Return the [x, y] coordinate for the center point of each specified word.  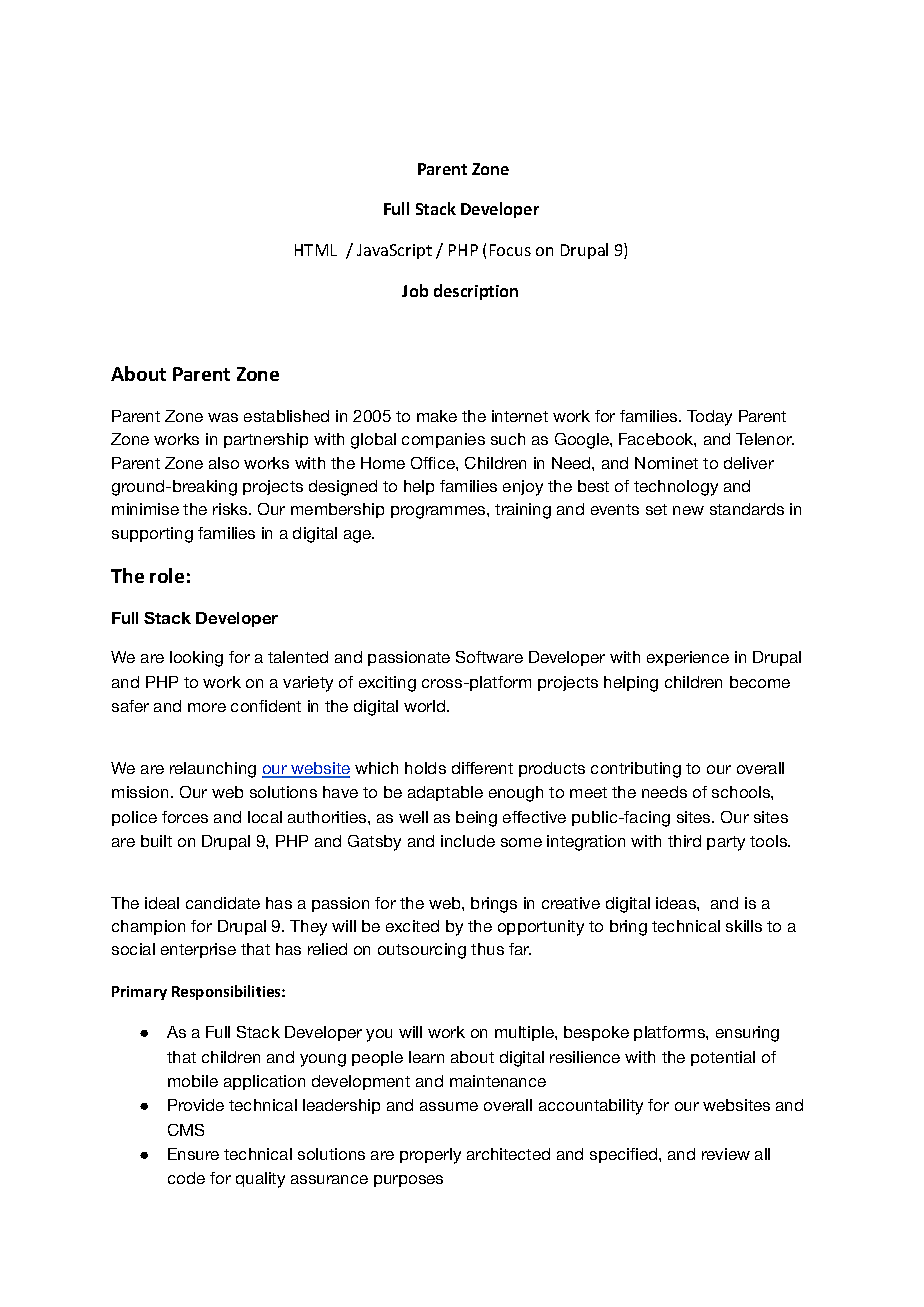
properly [430, 1156]
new [688, 510]
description [476, 292]
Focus [510, 250]
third [684, 841]
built [156, 841]
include [468, 841]
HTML [316, 250]
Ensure [193, 1154]
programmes [439, 512]
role [167, 575]
